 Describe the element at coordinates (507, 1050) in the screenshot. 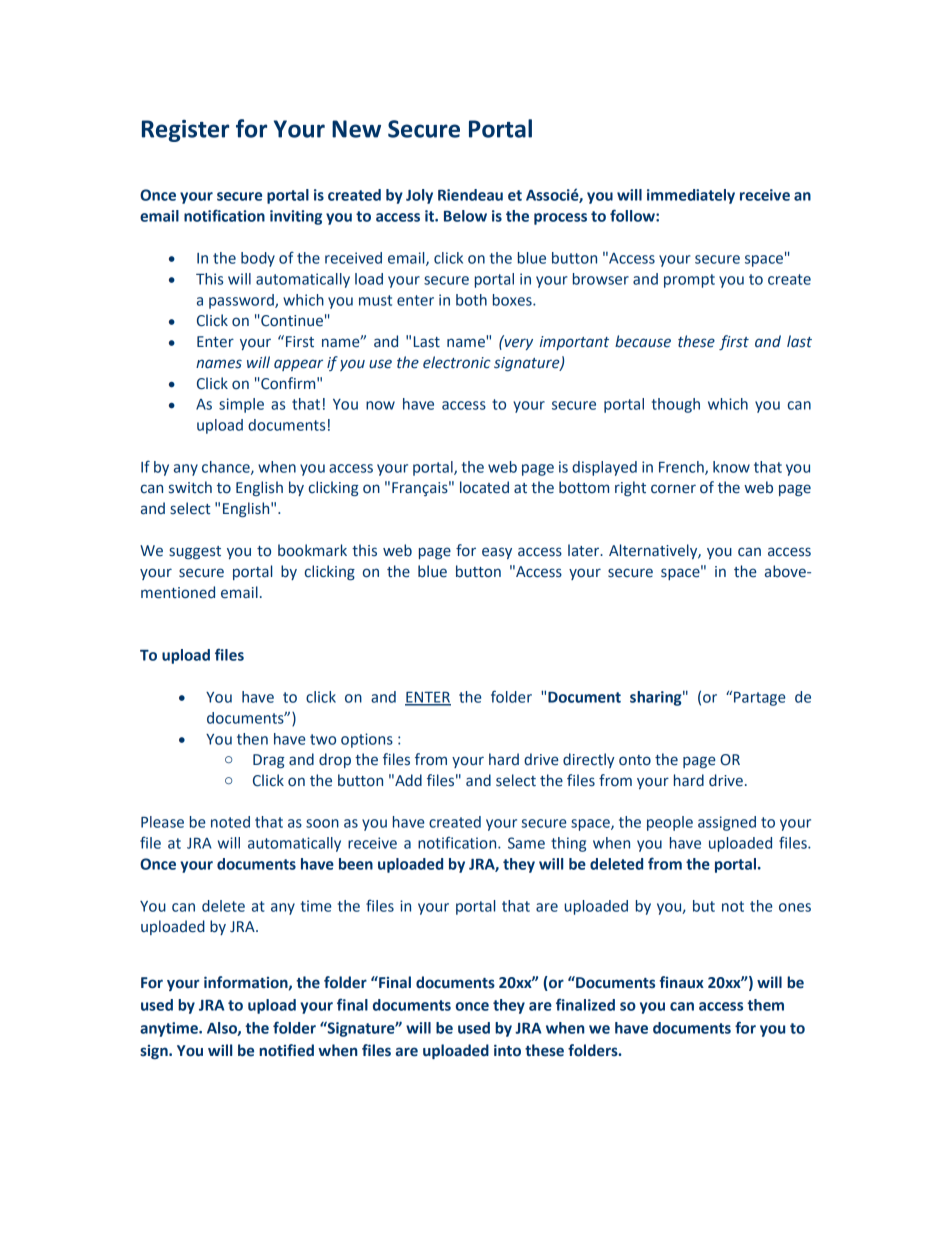

I see `into` at that location.
